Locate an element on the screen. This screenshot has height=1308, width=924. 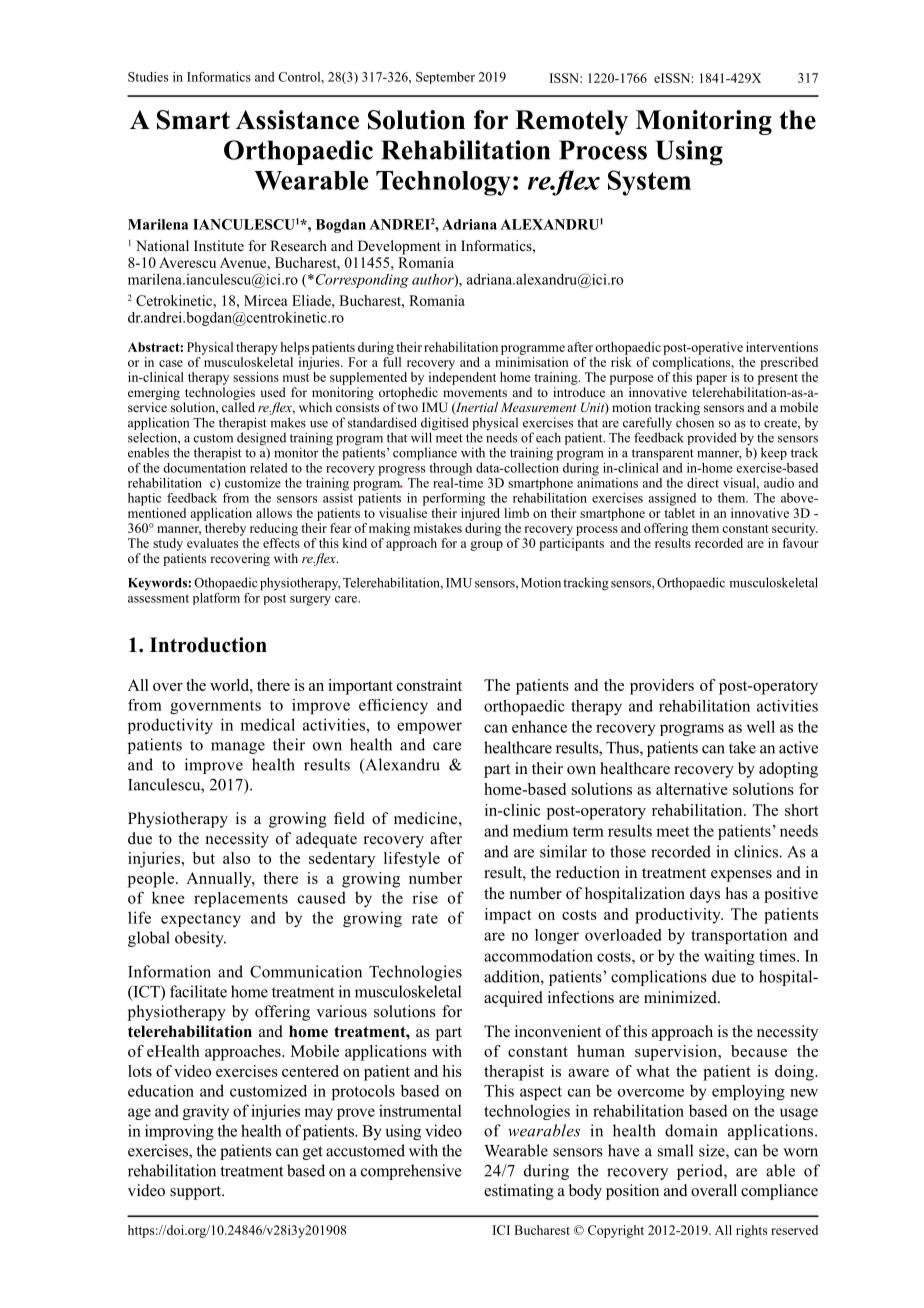
called is located at coordinates (238, 407).
